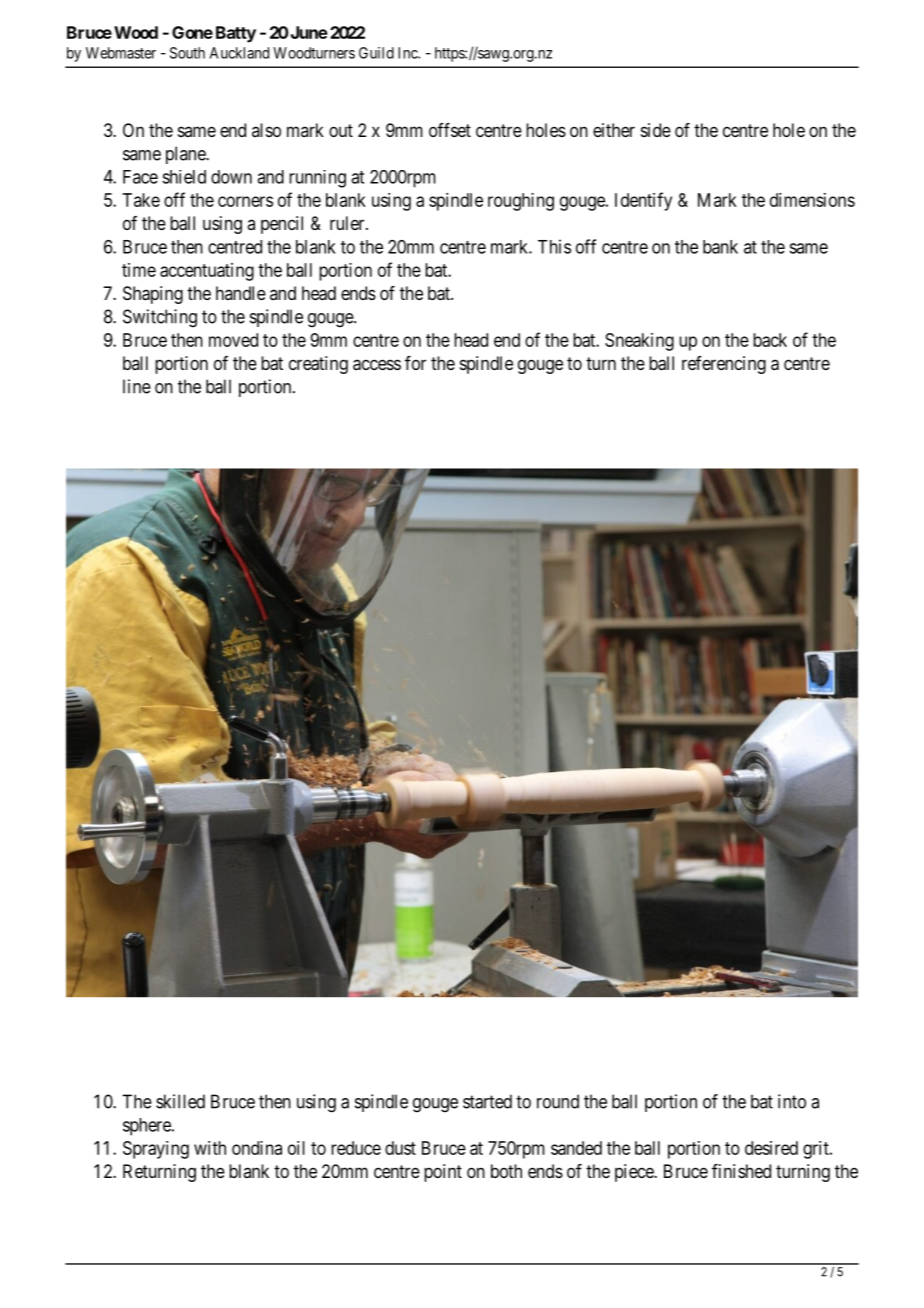 This screenshot has width=924, height=1308. Describe the element at coordinates (720, 247) in the screenshot. I see `bank` at that location.
